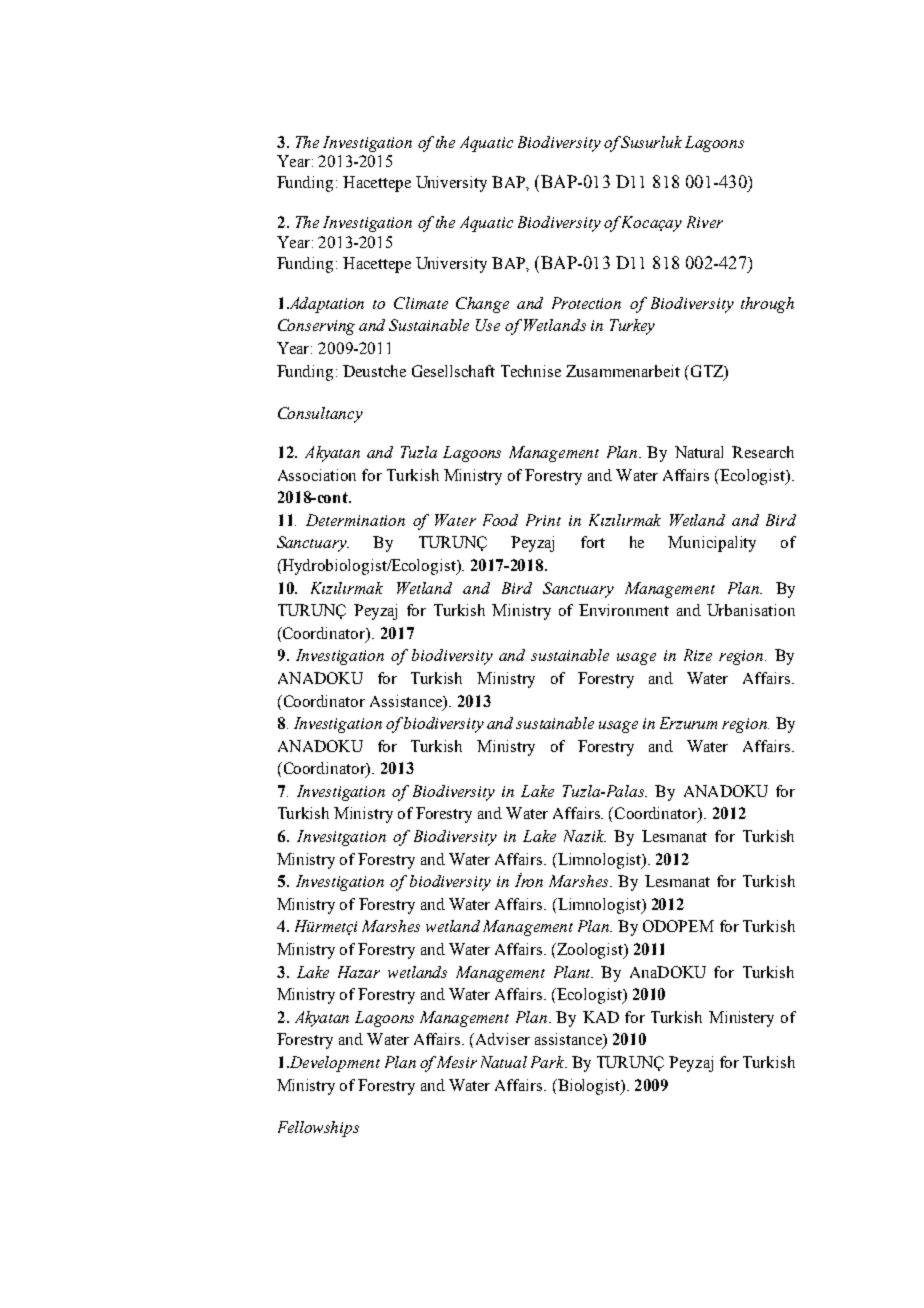 The width and height of the page is (924, 1308). I want to click on Hazar, so click(359, 972).
